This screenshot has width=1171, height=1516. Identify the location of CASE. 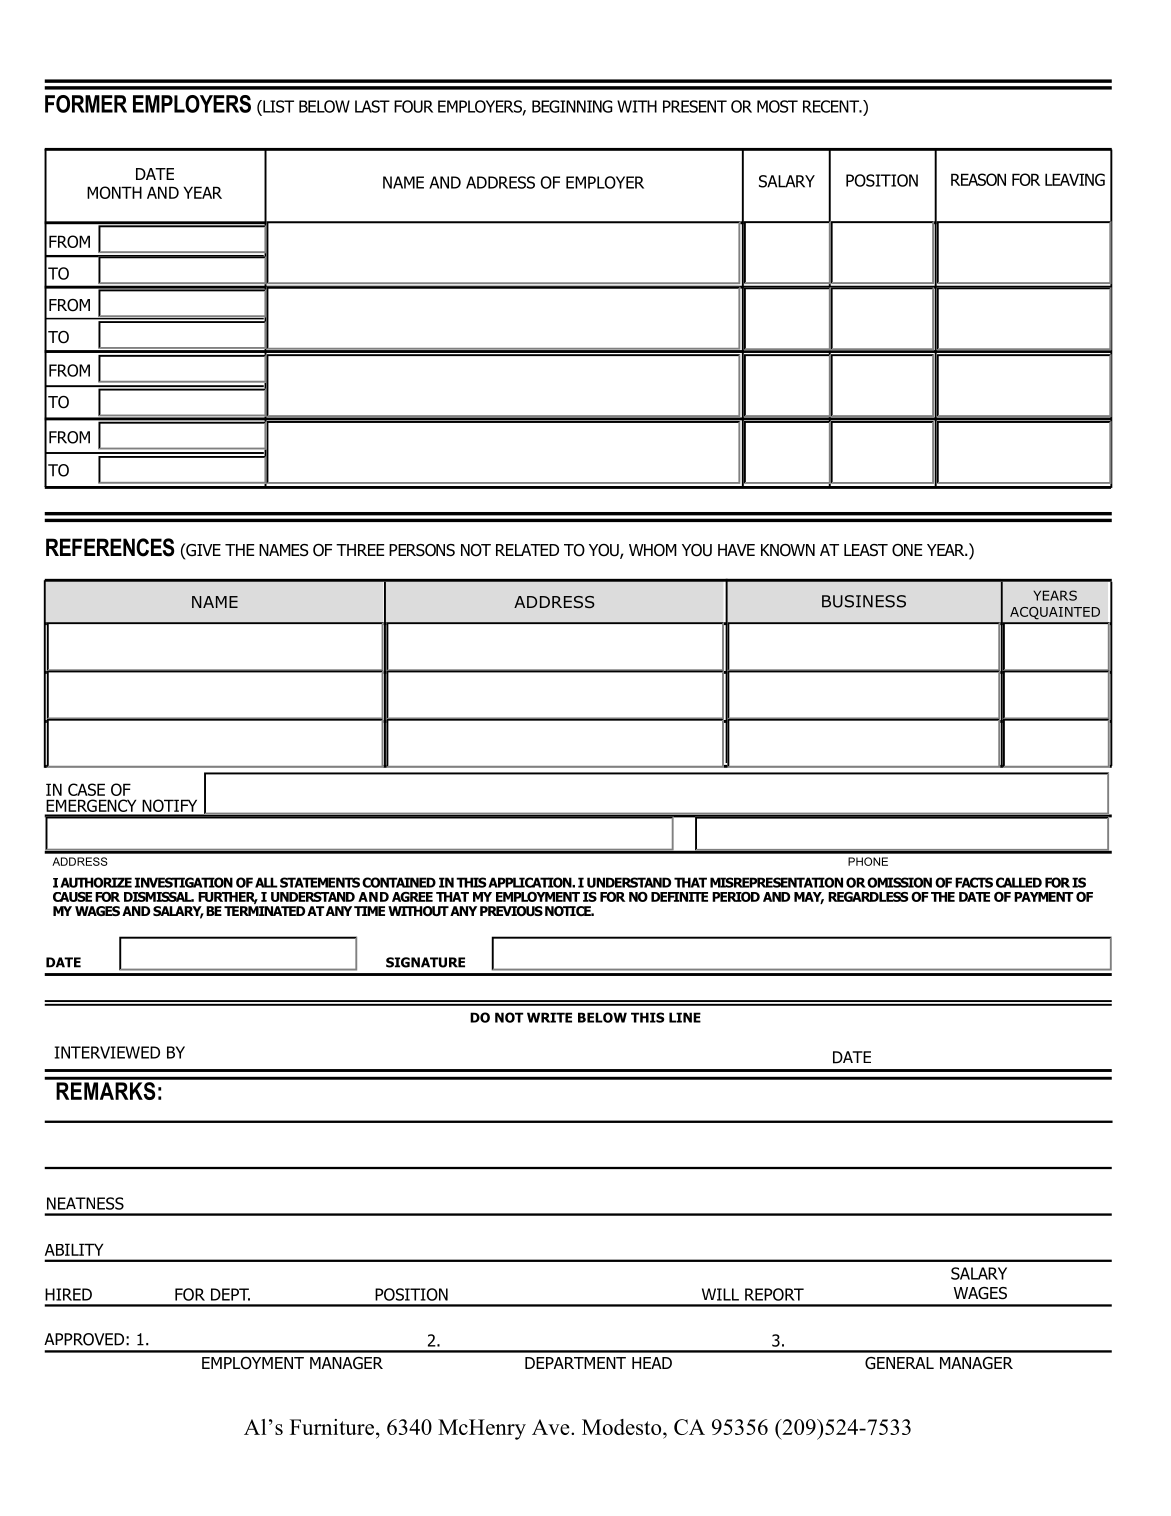
(86, 789).
